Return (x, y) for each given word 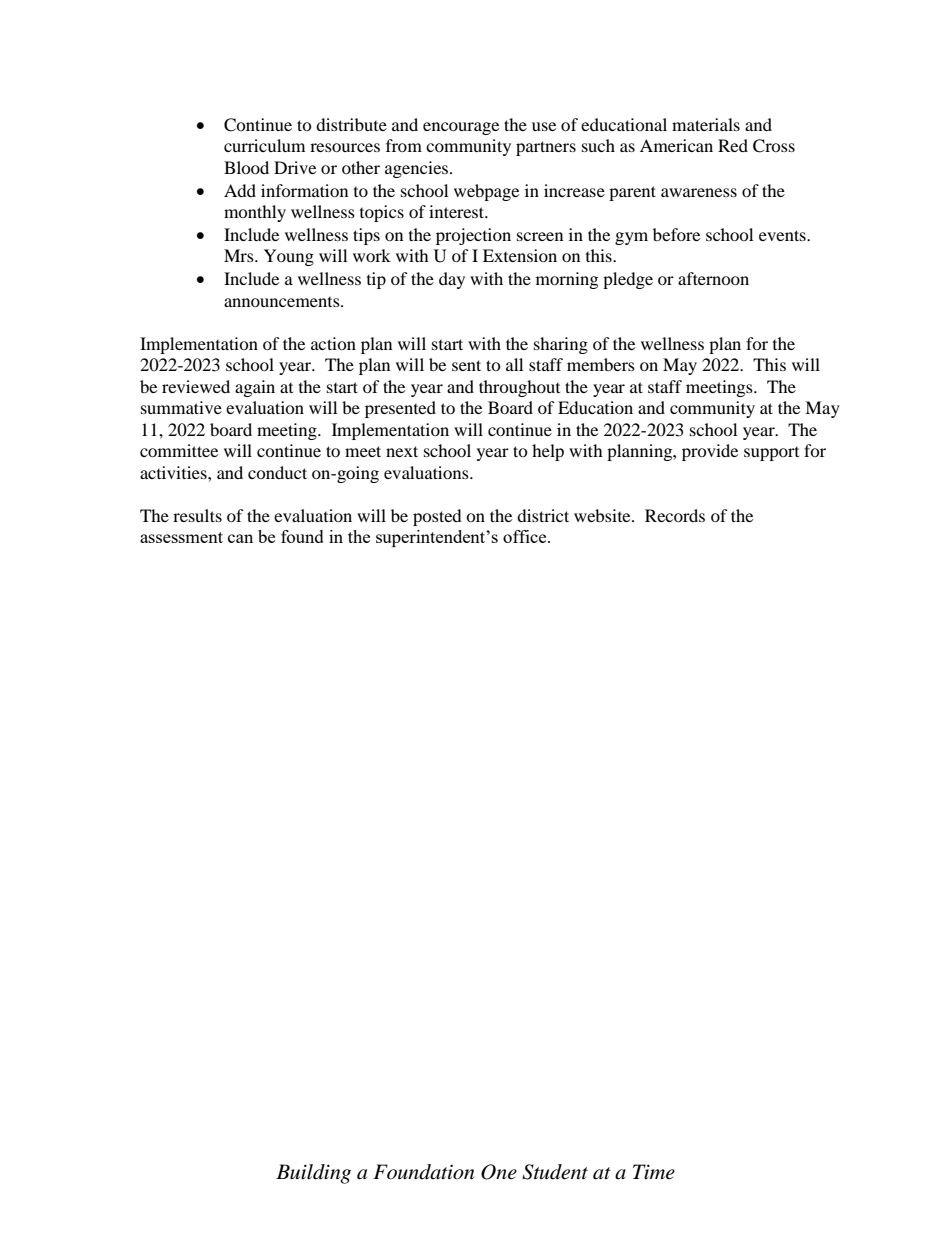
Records (675, 515)
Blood (246, 167)
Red (733, 145)
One (499, 1172)
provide (710, 452)
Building (313, 1174)
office (526, 536)
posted (437, 517)
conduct (277, 472)
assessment (181, 537)
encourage (461, 128)
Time (654, 1171)
